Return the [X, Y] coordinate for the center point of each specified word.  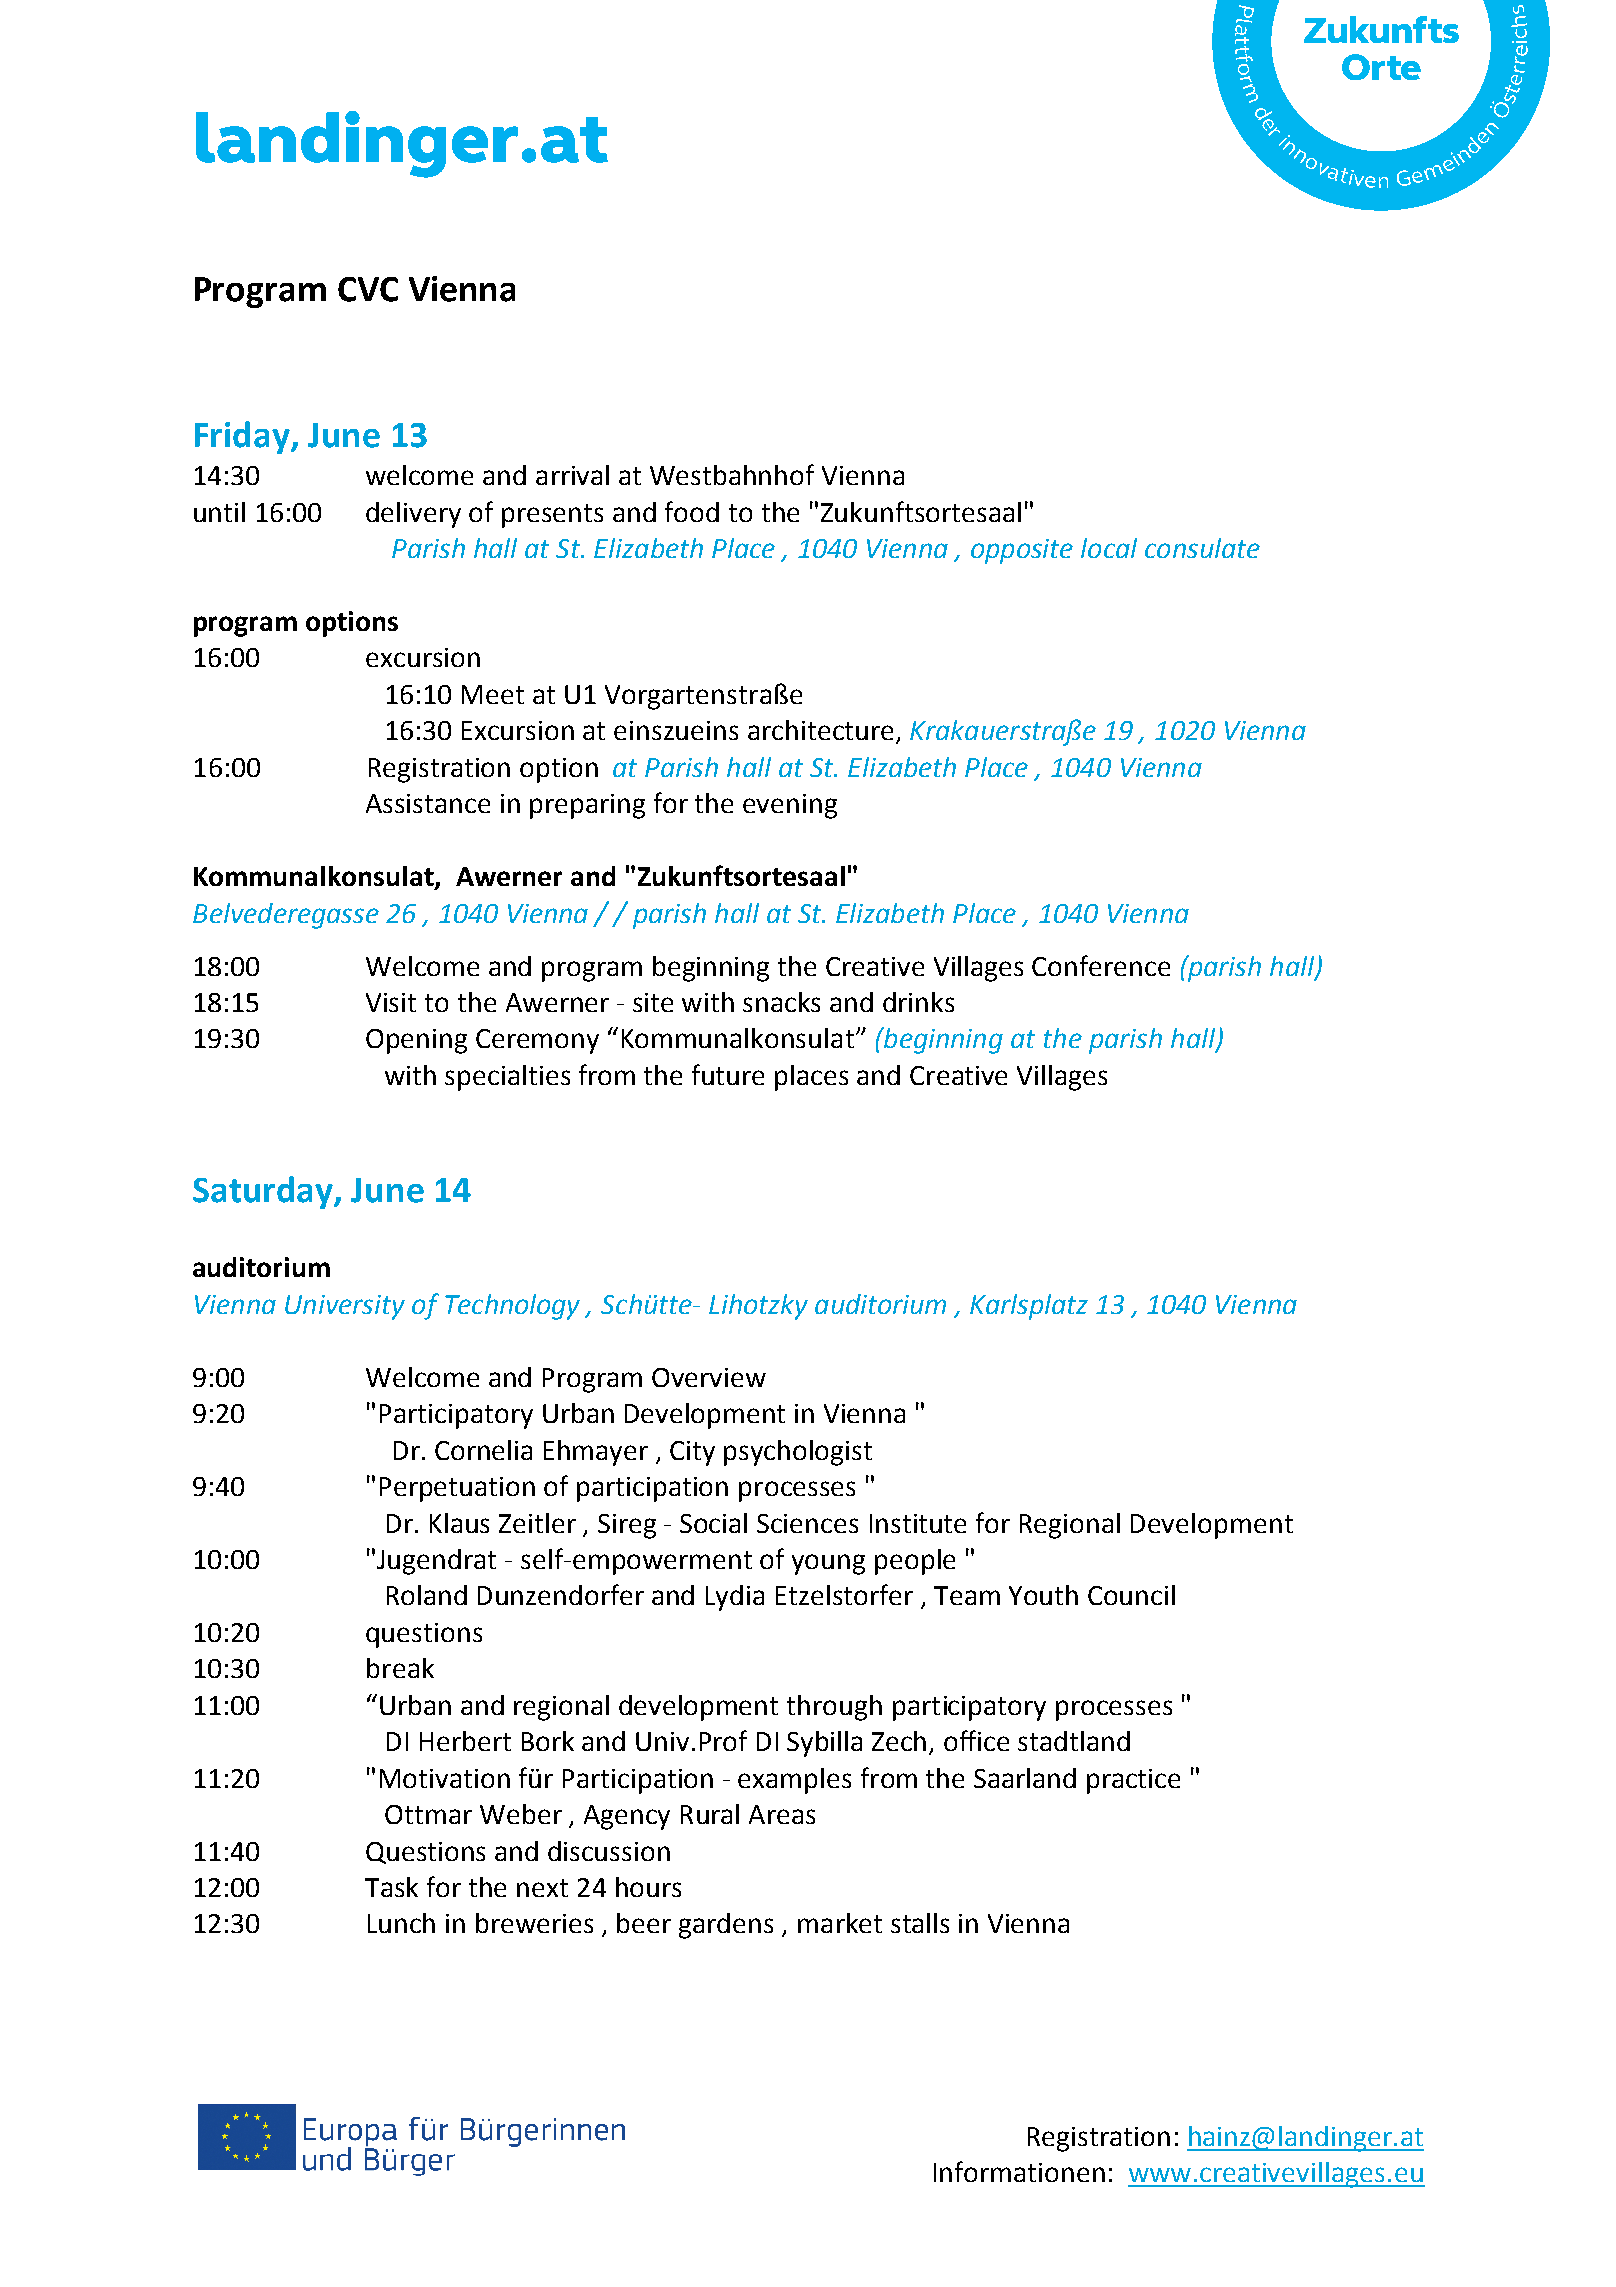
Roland [427, 1595]
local [1109, 548]
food [692, 511]
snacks [781, 1002]
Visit [391, 1002]
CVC [368, 289]
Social [713, 1523]
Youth [1043, 1595]
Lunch [401, 1923]
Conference [1101, 965]
